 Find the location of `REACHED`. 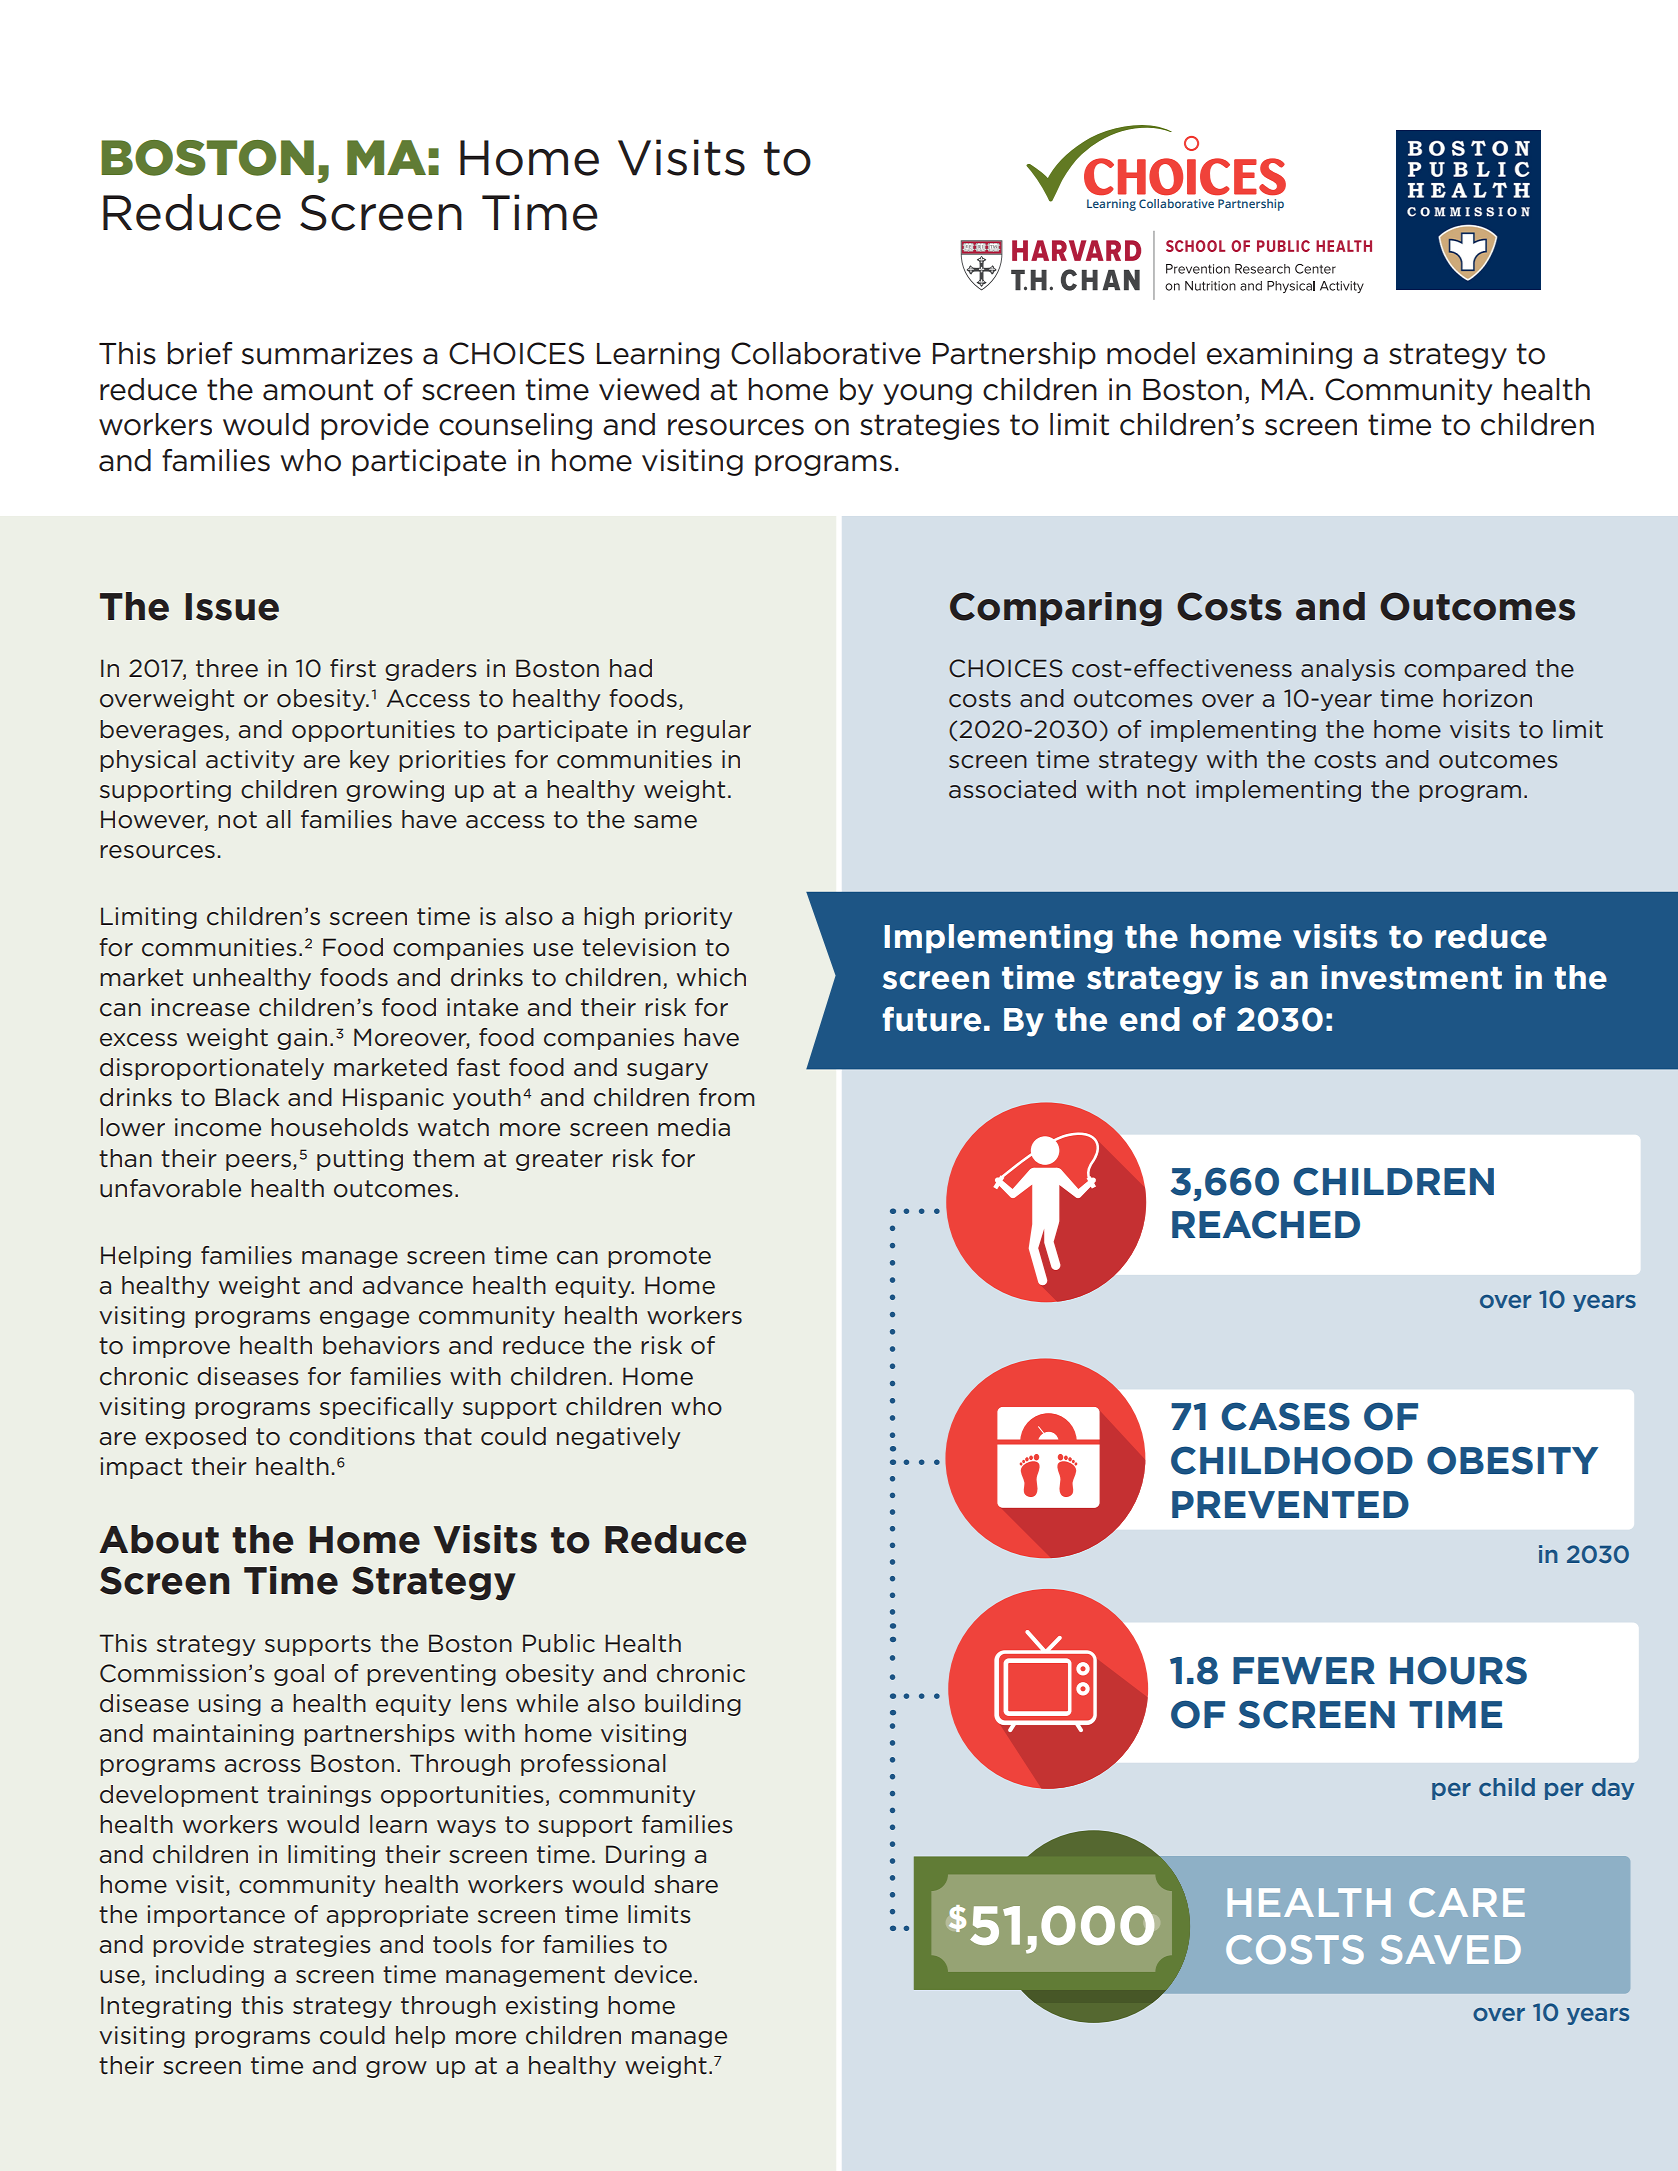

REACHED is located at coordinates (1266, 1224).
